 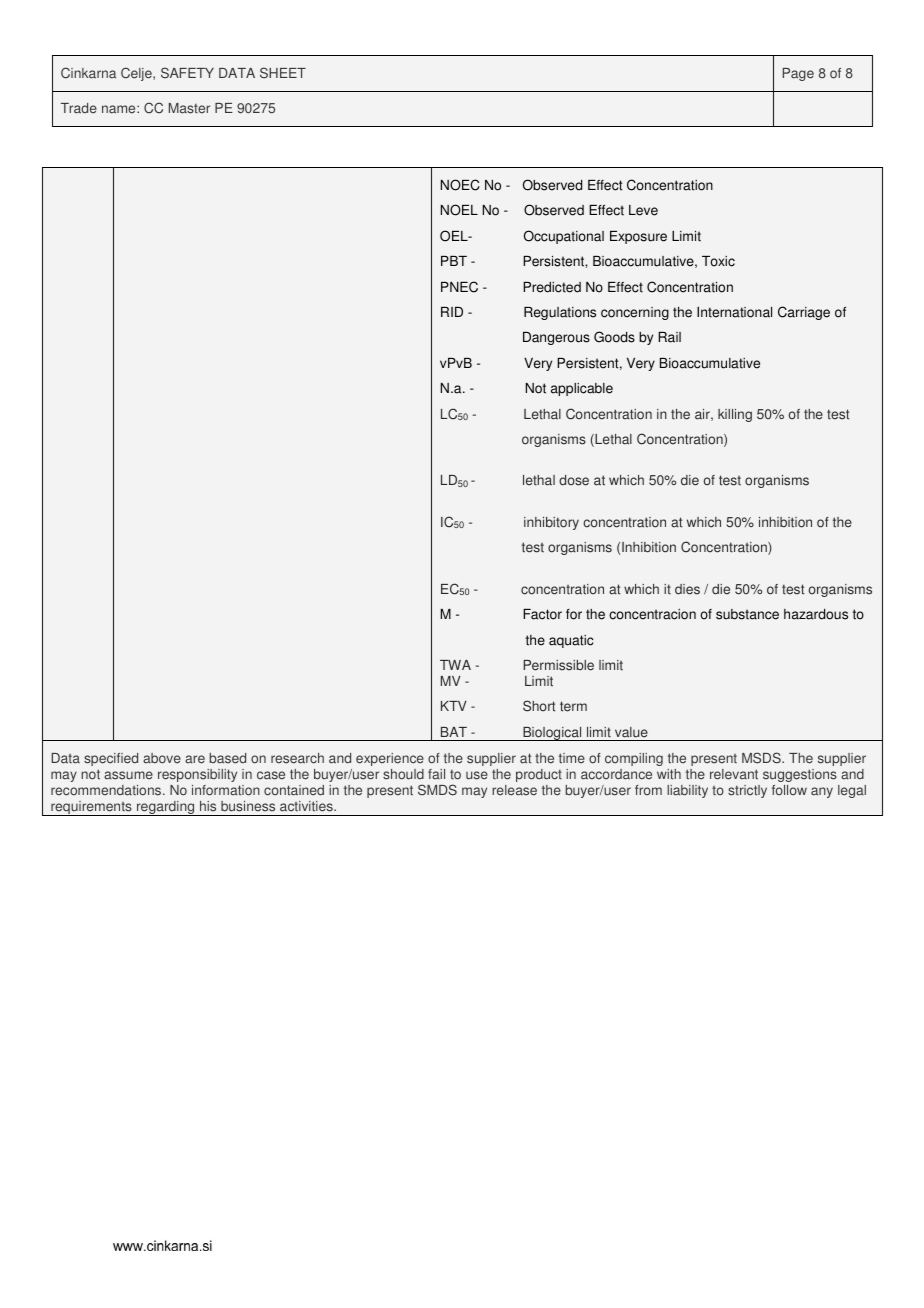 What do you see at coordinates (189, 108) in the page?
I see `Master` at bounding box center [189, 108].
